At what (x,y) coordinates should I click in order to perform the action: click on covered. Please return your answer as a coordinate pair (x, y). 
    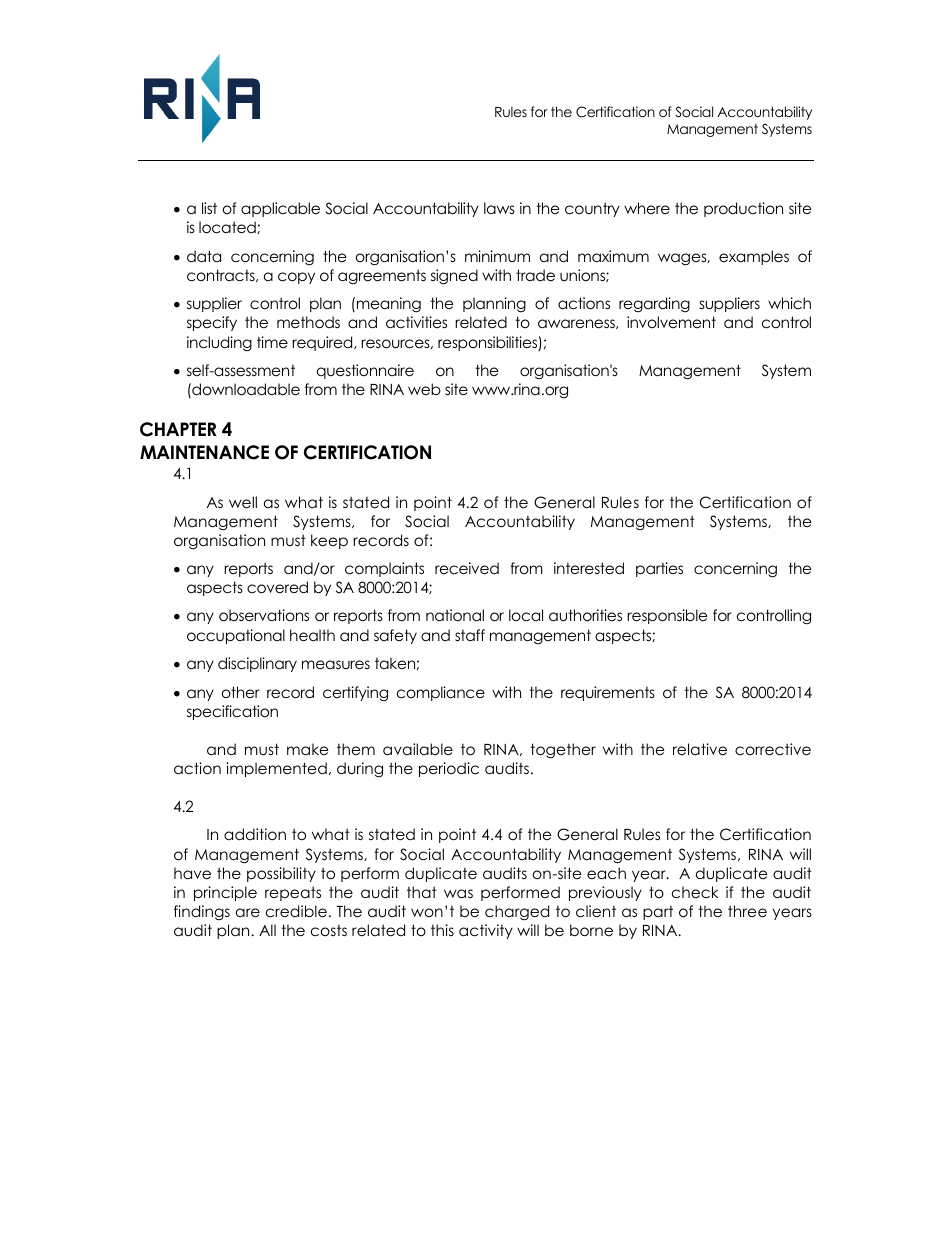
    Looking at the image, I should click on (277, 587).
